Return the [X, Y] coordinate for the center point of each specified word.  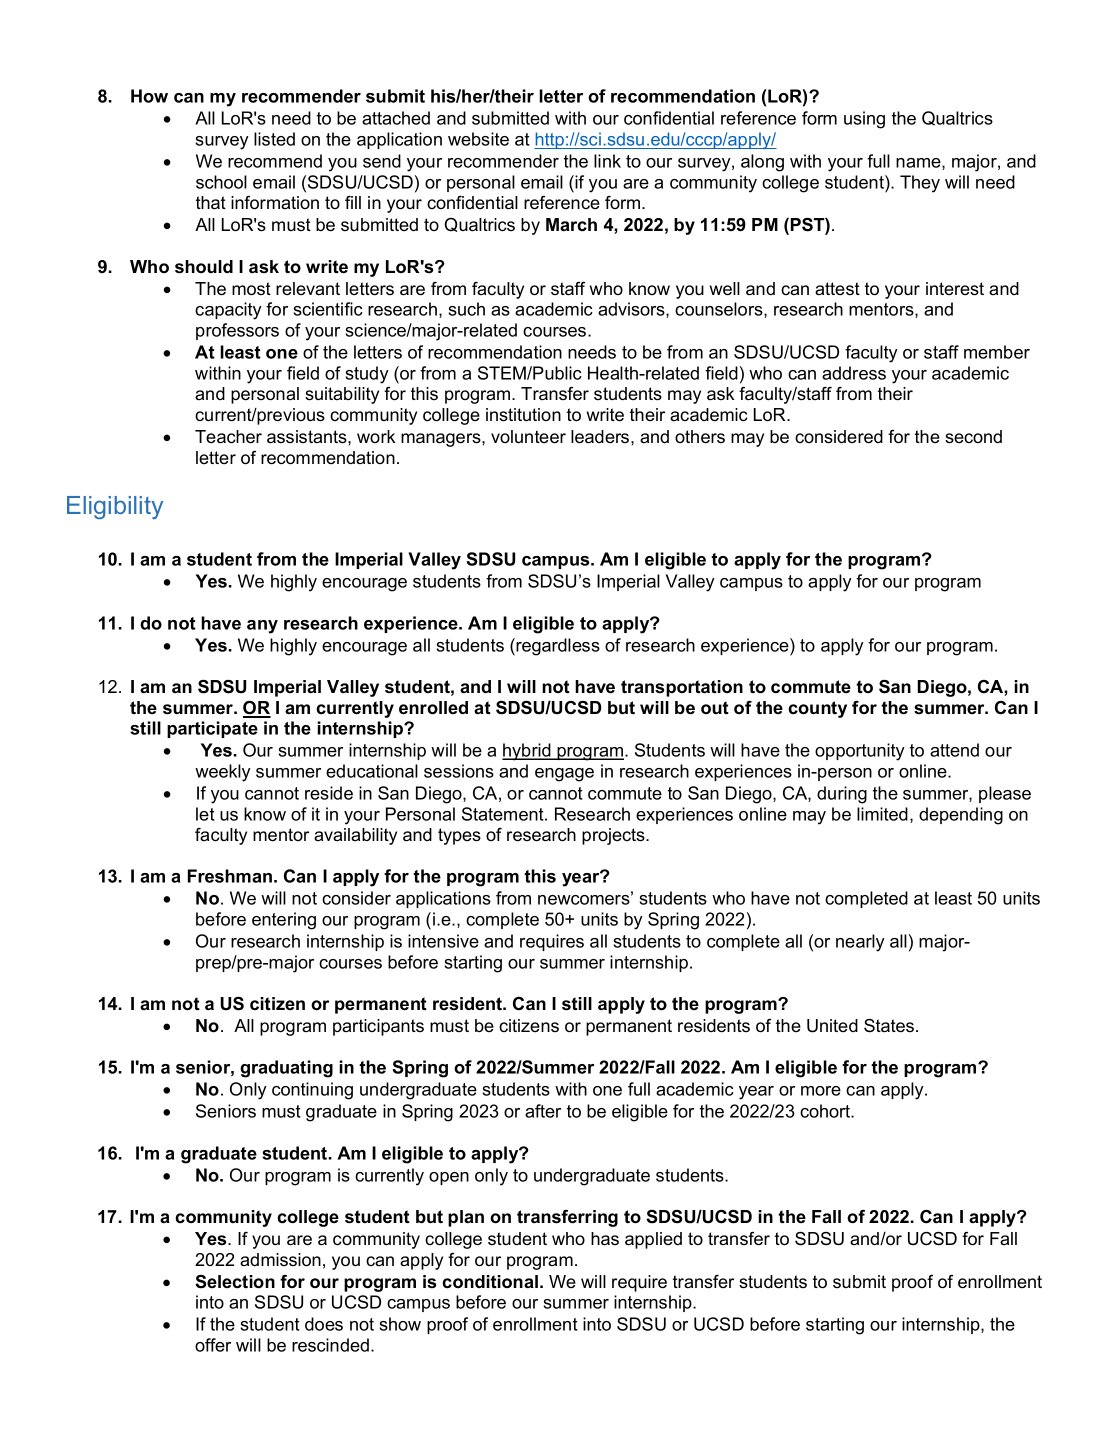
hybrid [527, 752]
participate [212, 729]
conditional [490, 1282]
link [607, 161]
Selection [235, 1282]
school [221, 182]
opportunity [860, 752]
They [920, 184]
